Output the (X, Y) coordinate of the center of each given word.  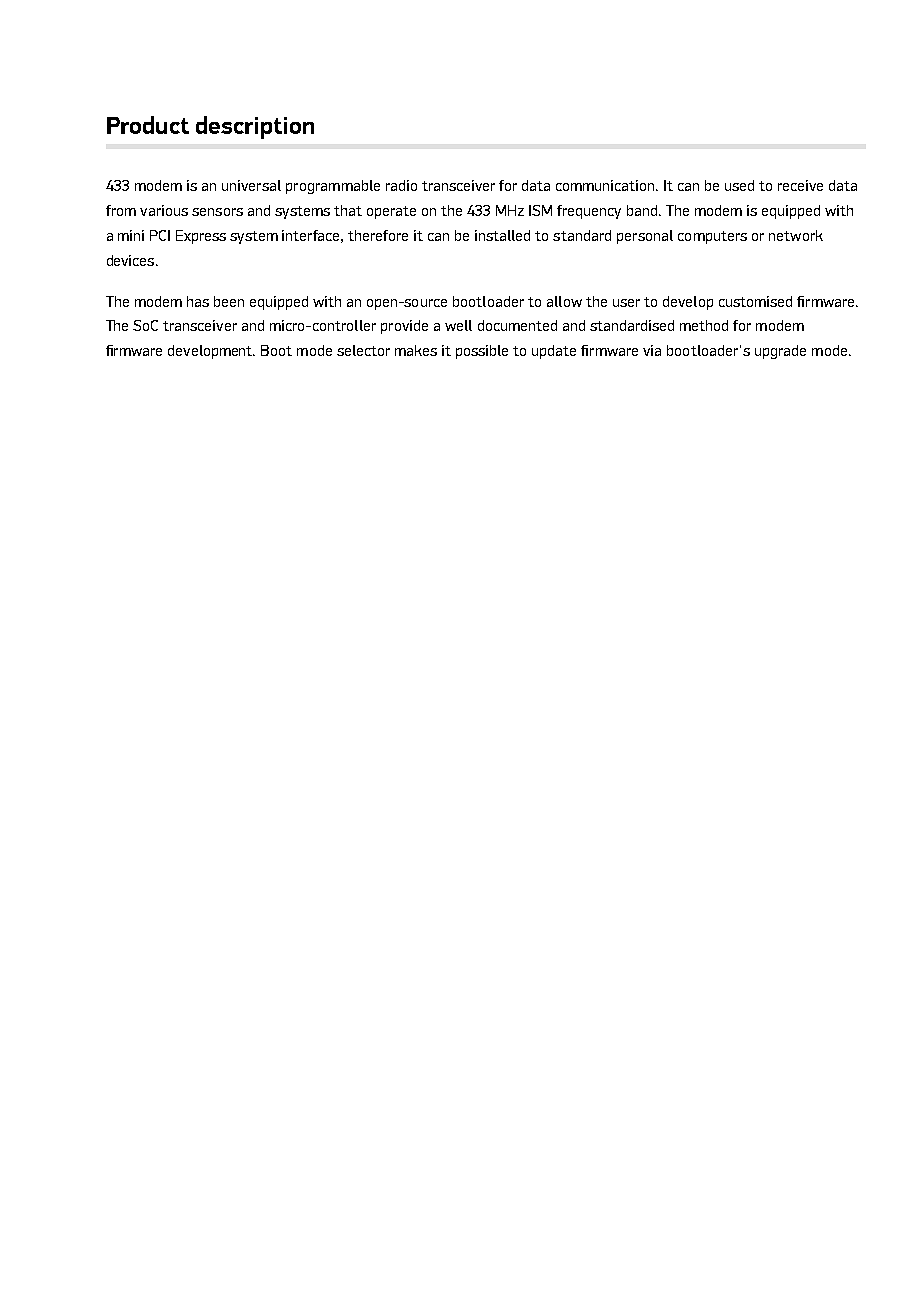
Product (148, 125)
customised (755, 301)
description (255, 127)
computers (712, 237)
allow (564, 301)
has (198, 301)
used (739, 185)
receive (800, 185)
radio (401, 185)
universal (251, 185)
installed (502, 235)
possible (482, 352)
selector (363, 350)
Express (201, 237)
